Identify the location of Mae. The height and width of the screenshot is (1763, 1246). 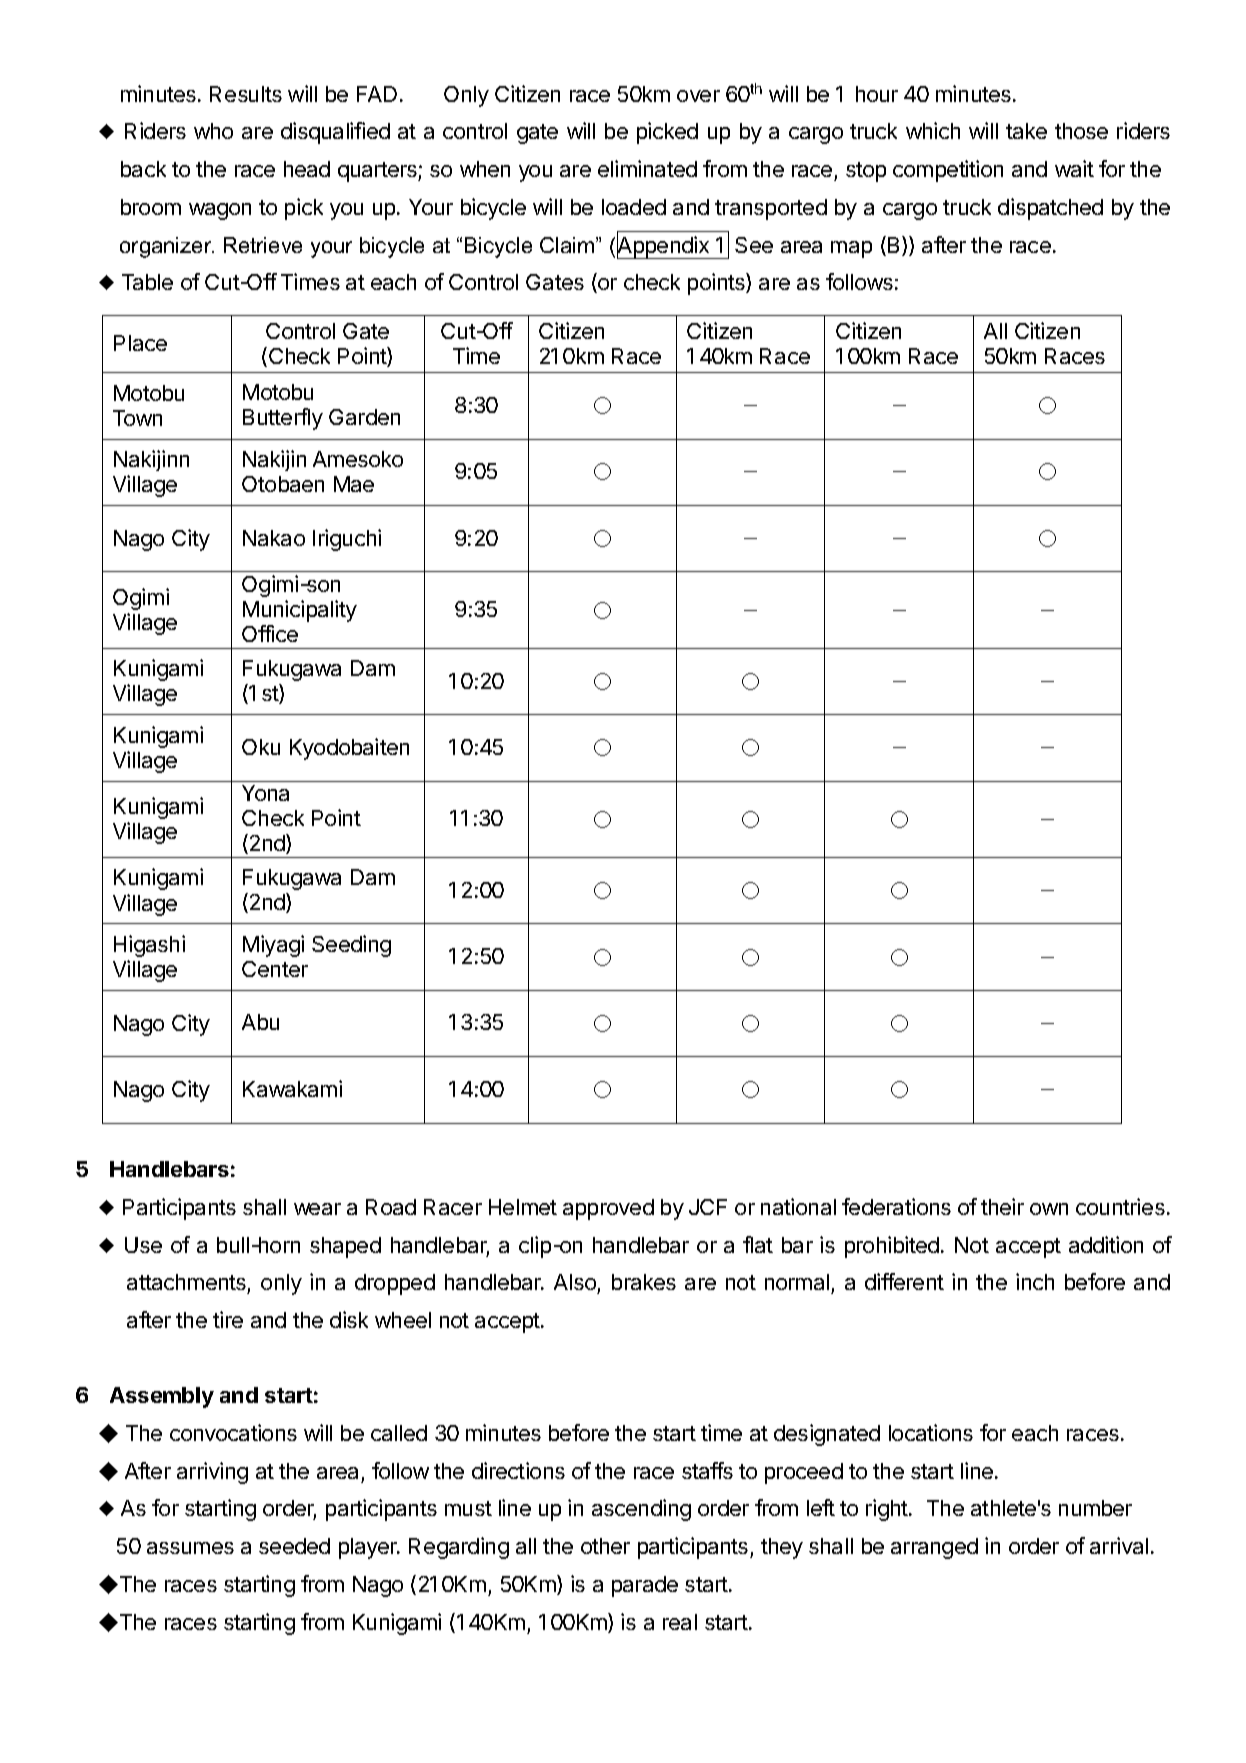
(354, 484).
